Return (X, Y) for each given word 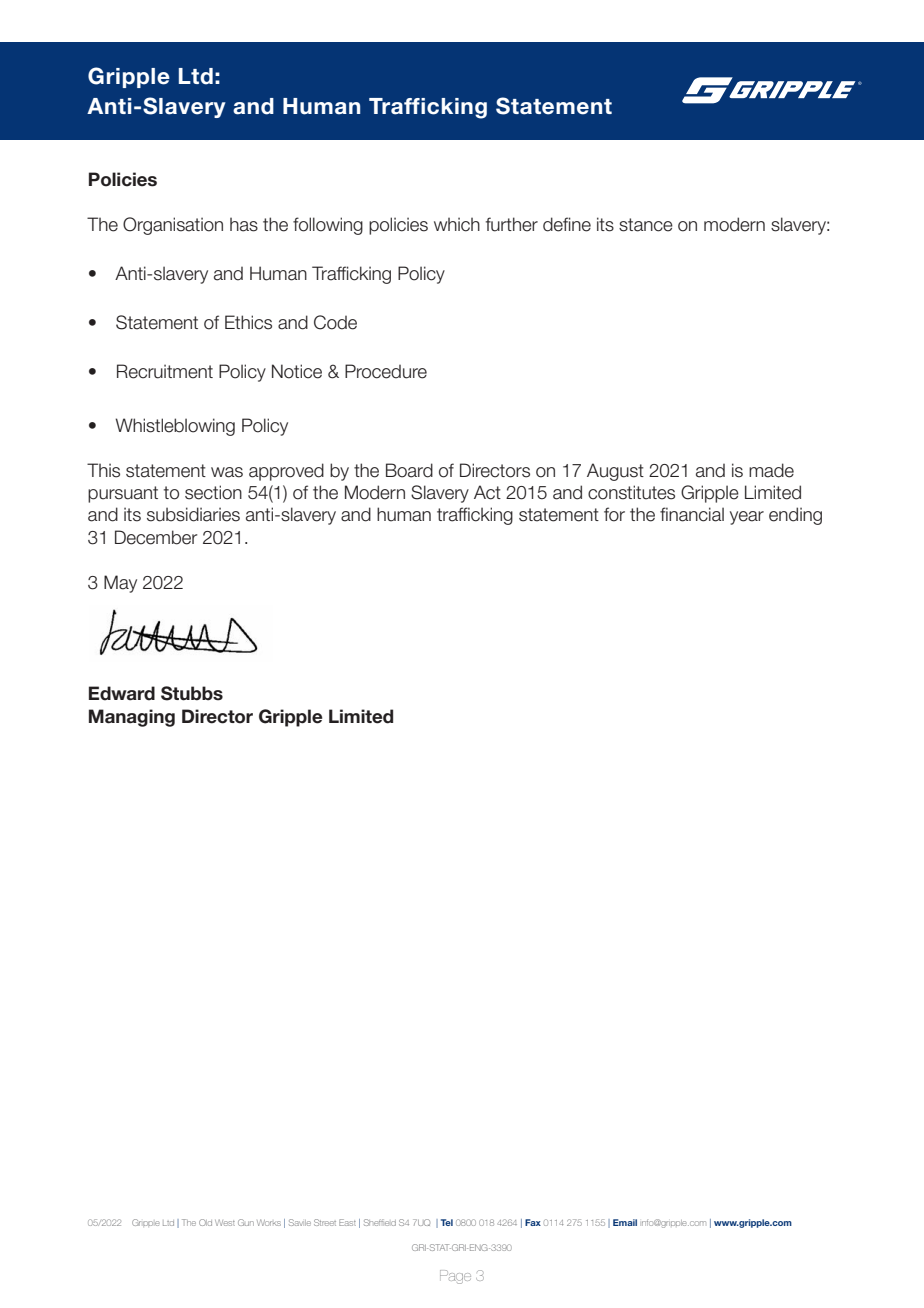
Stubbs (192, 693)
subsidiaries (193, 514)
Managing (132, 718)
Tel (447, 1222)
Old (205, 1222)
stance (646, 225)
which (457, 224)
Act (487, 492)
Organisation (173, 226)
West (225, 1222)
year (747, 518)
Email (625, 1222)
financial (692, 514)
